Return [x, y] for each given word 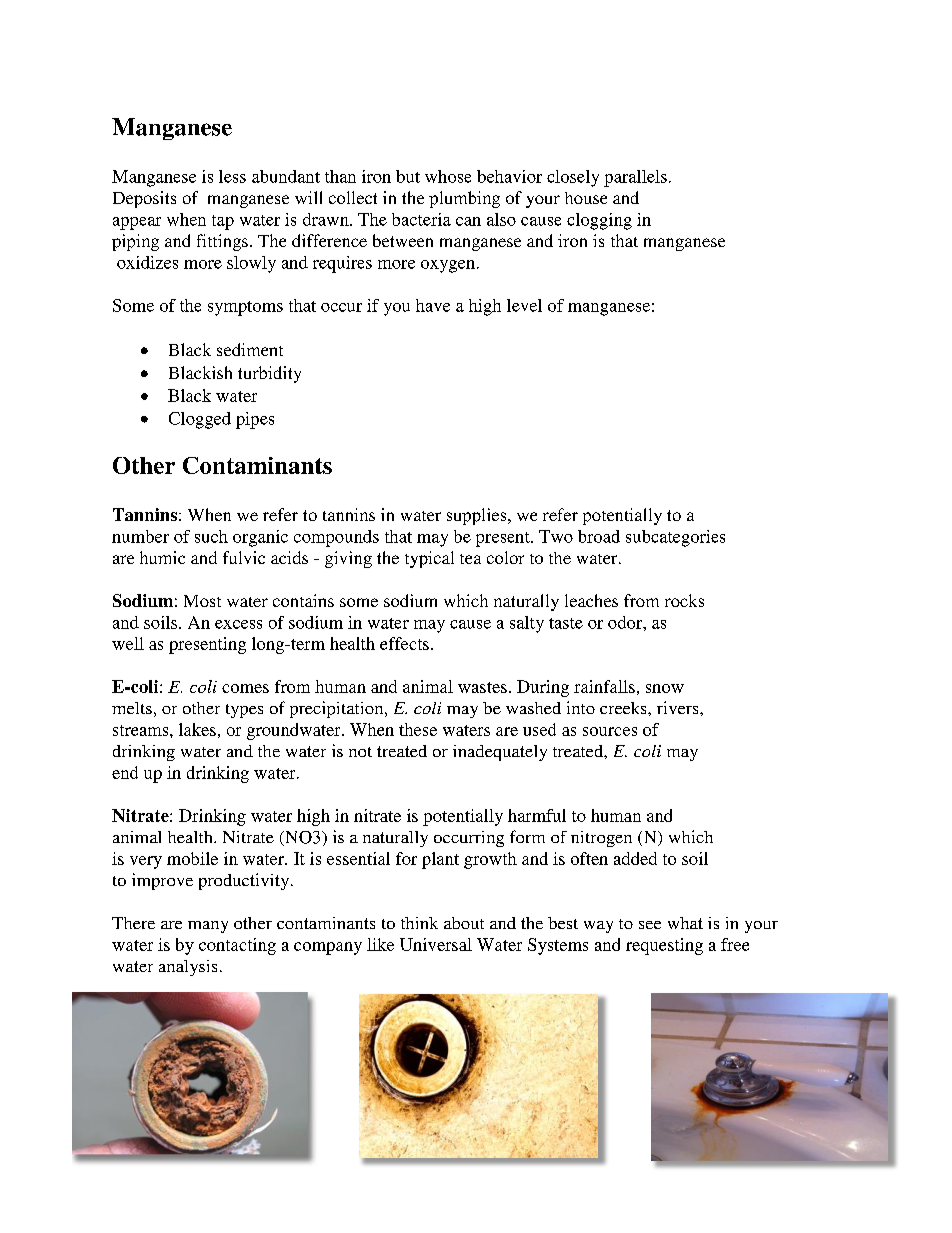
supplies [478, 516]
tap [223, 222]
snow [665, 688]
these [418, 729]
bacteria [421, 219]
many [208, 927]
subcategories [675, 538]
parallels [635, 178]
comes [245, 688]
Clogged [200, 420]
